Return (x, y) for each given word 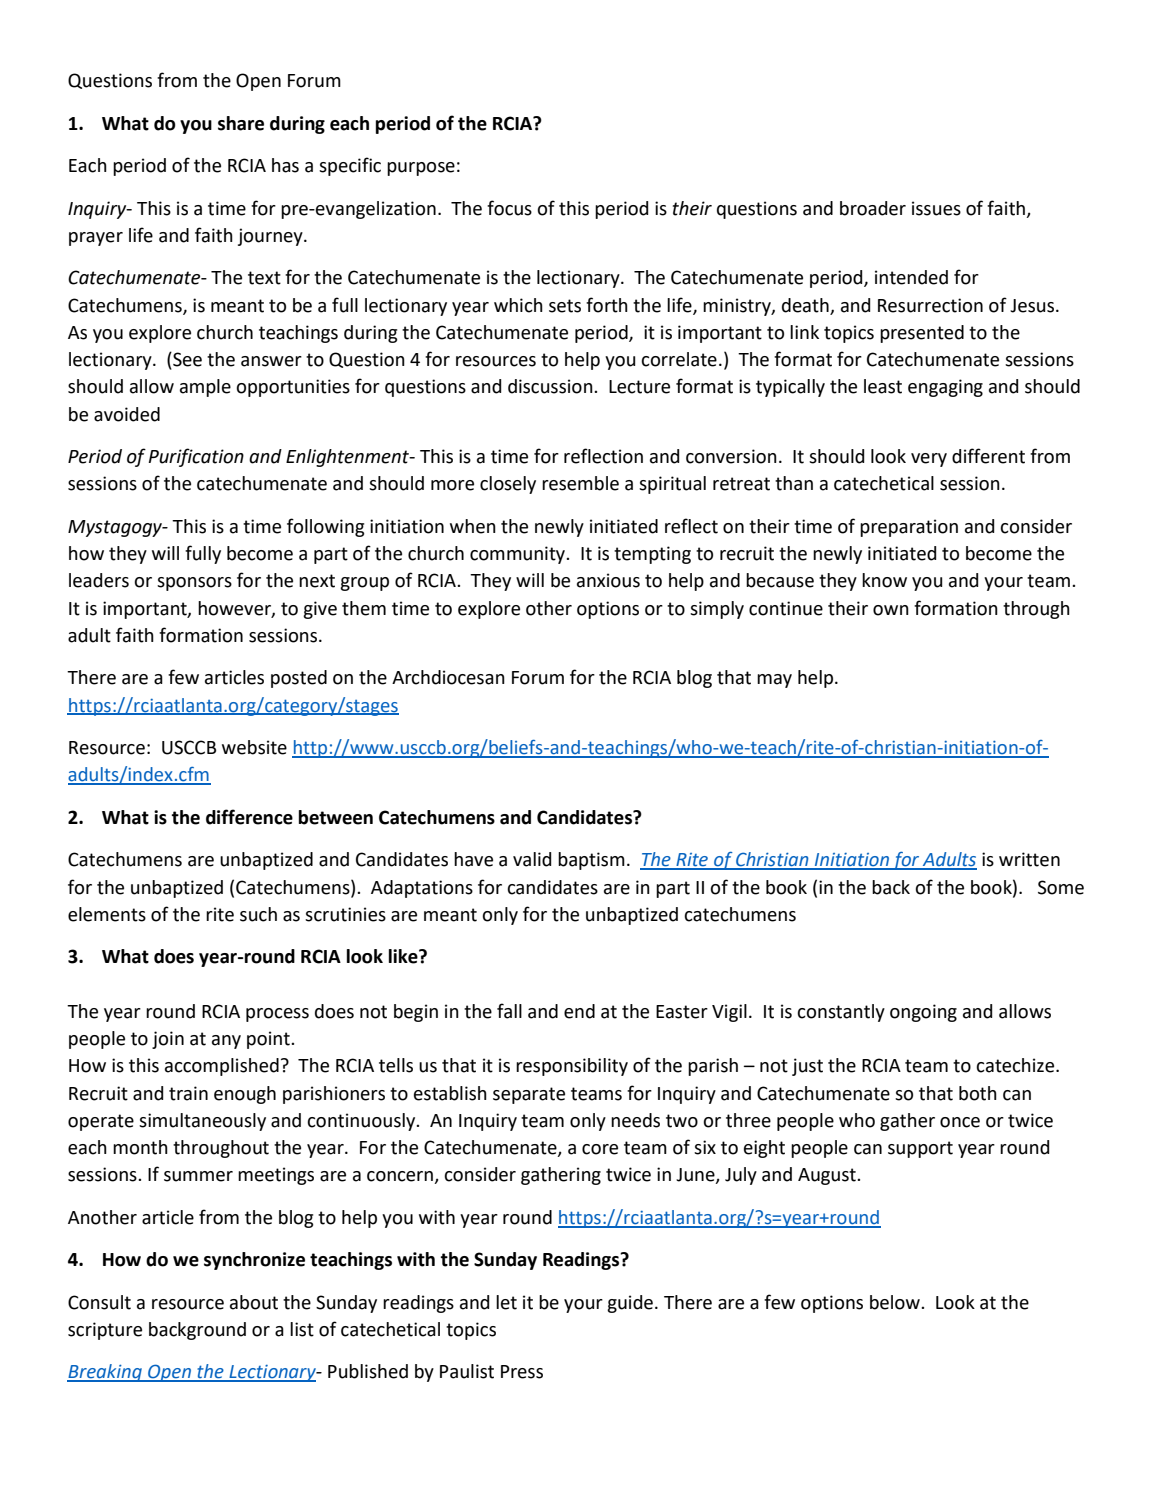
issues (936, 208)
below (896, 1302)
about (254, 1302)
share (241, 123)
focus (509, 208)
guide (630, 1304)
